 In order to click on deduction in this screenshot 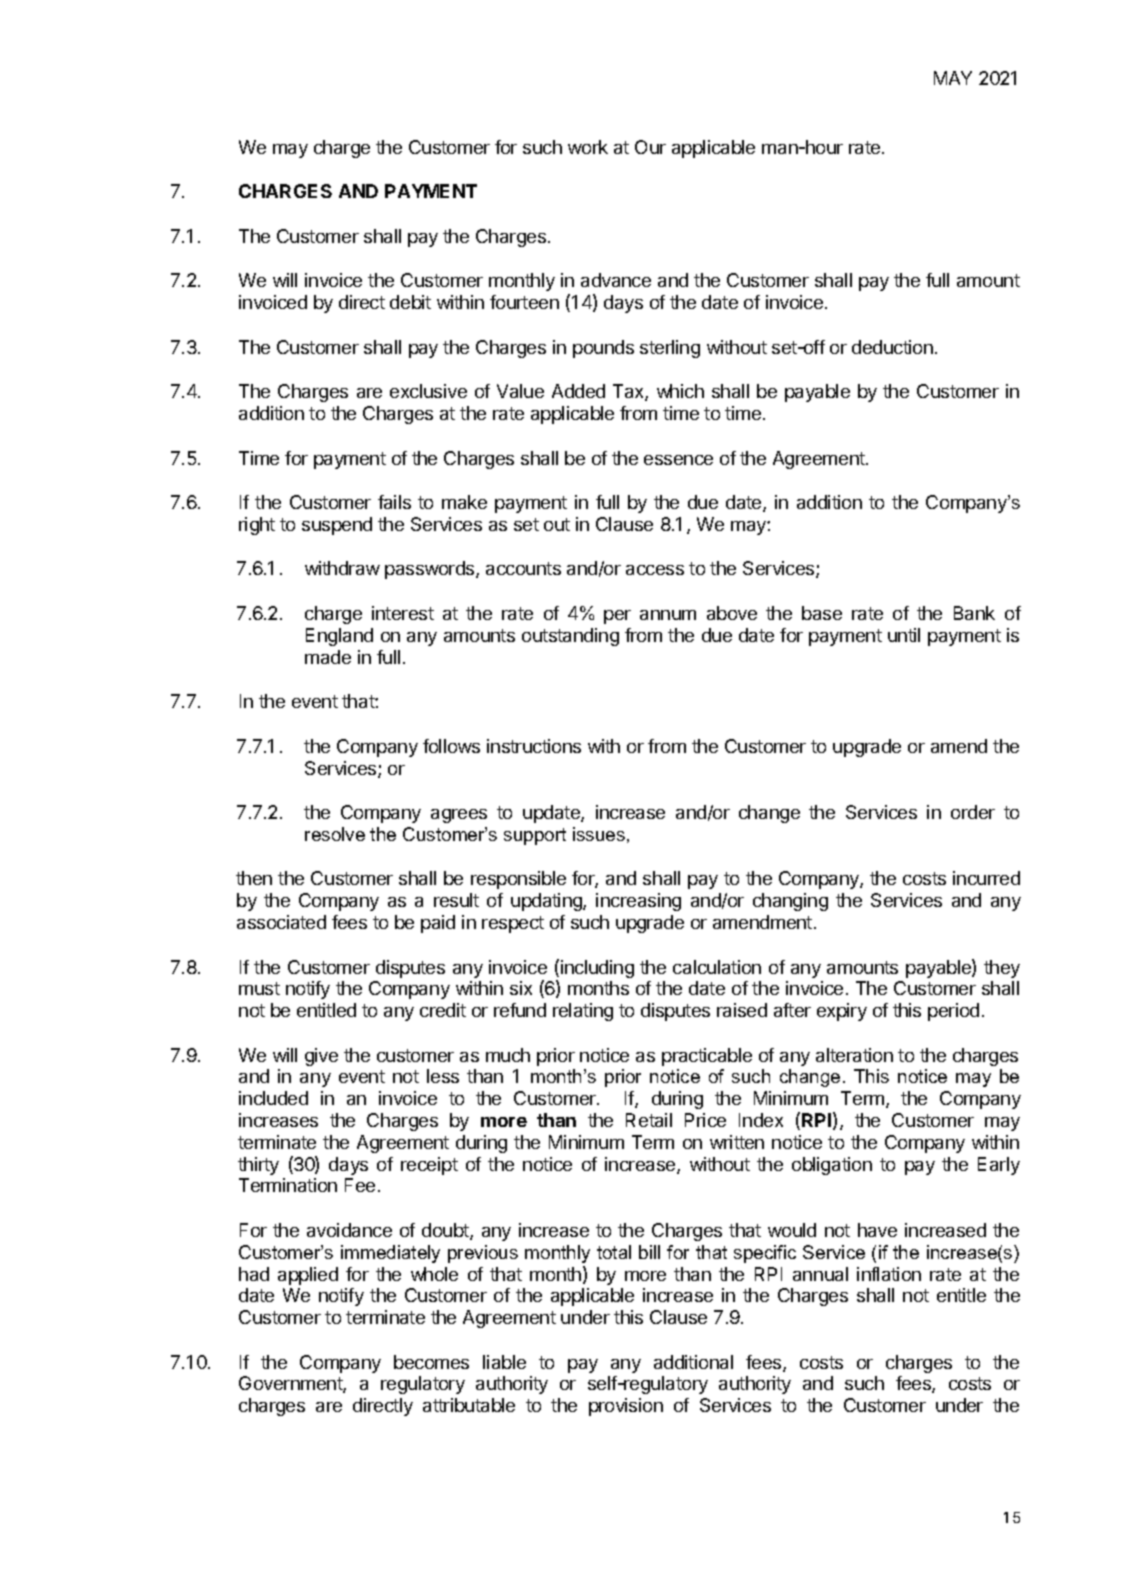, I will do `click(892, 347)`.
